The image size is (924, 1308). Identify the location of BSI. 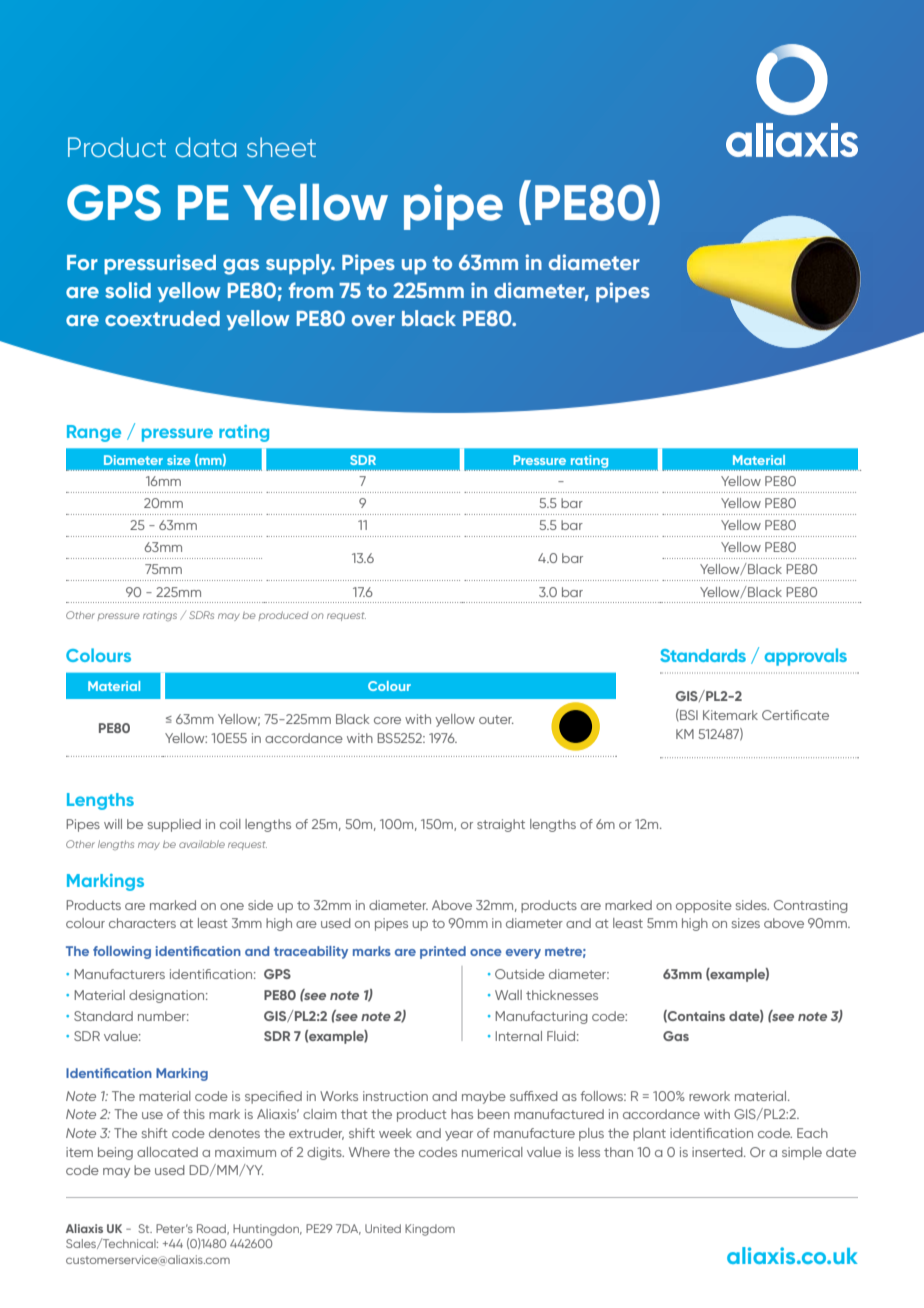
(688, 715).
